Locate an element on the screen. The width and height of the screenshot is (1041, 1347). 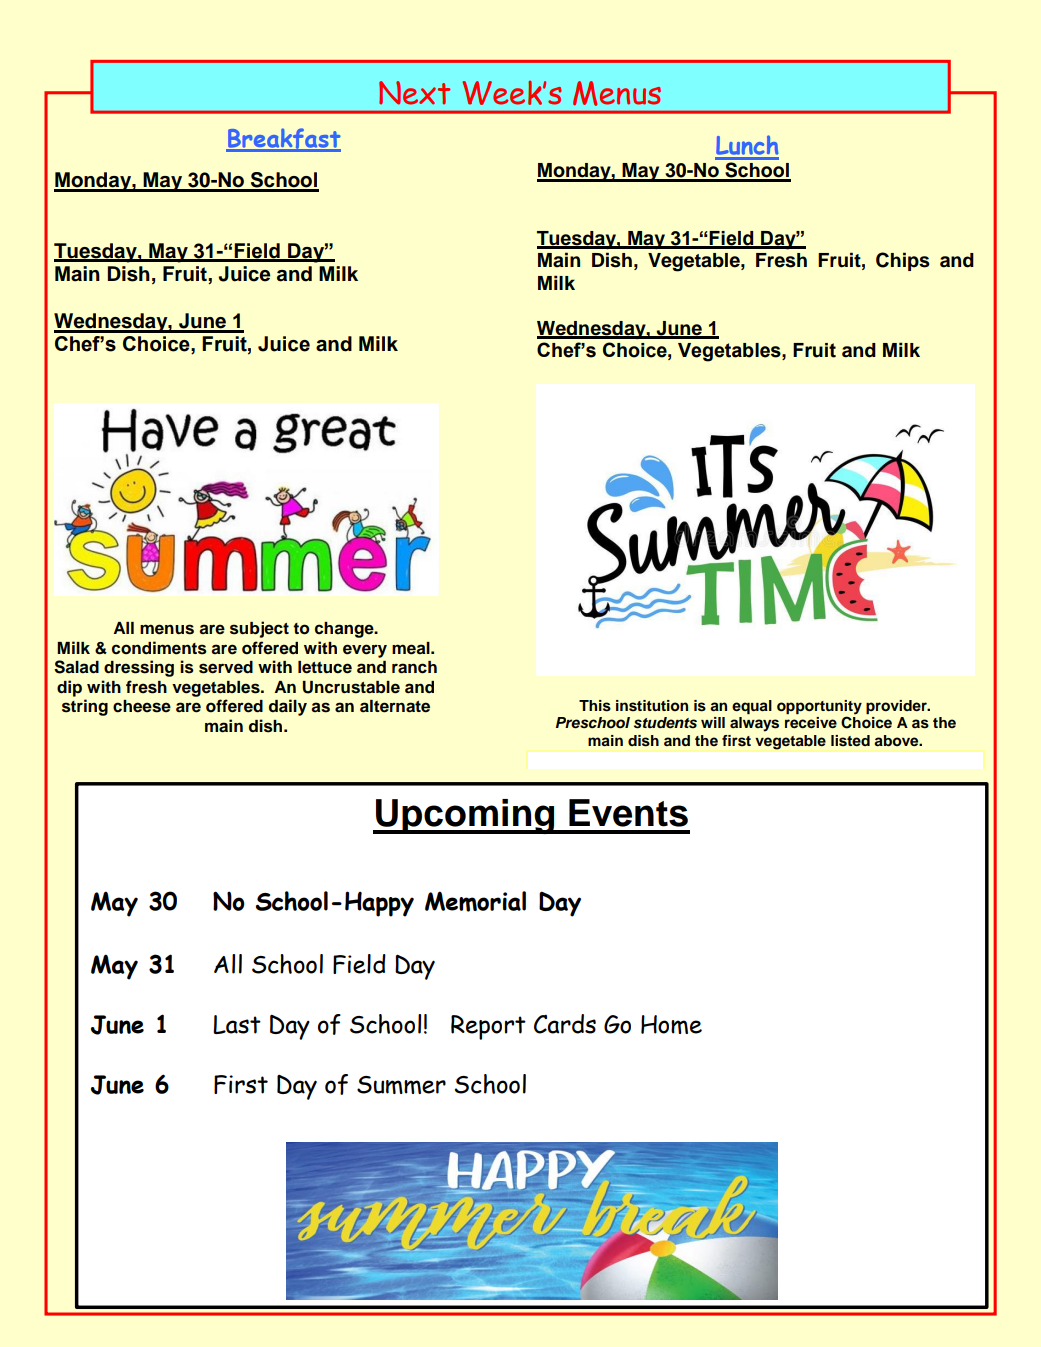
receive is located at coordinates (811, 723).
